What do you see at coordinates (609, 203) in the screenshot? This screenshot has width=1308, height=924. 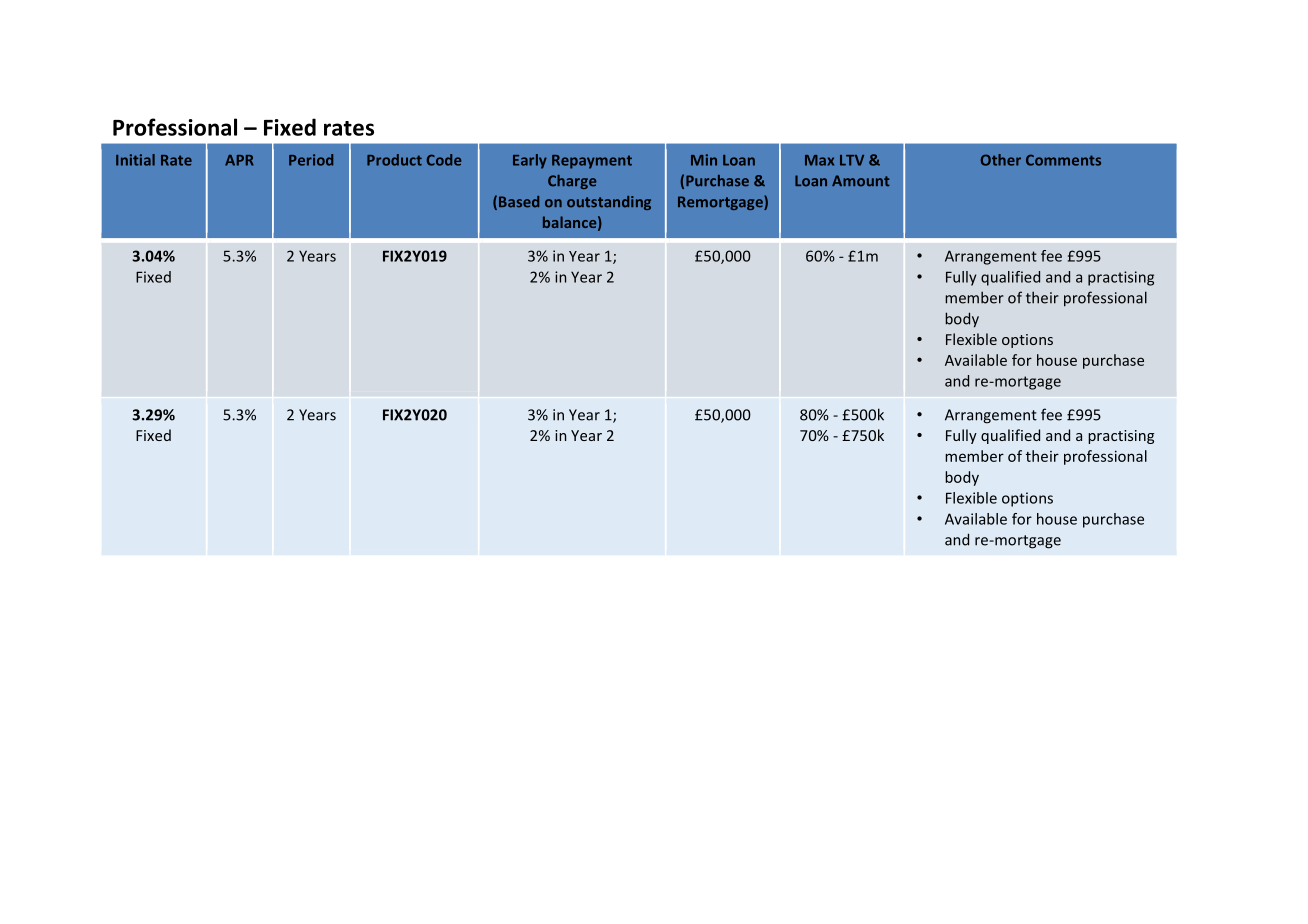 I see `outstanding` at bounding box center [609, 203].
